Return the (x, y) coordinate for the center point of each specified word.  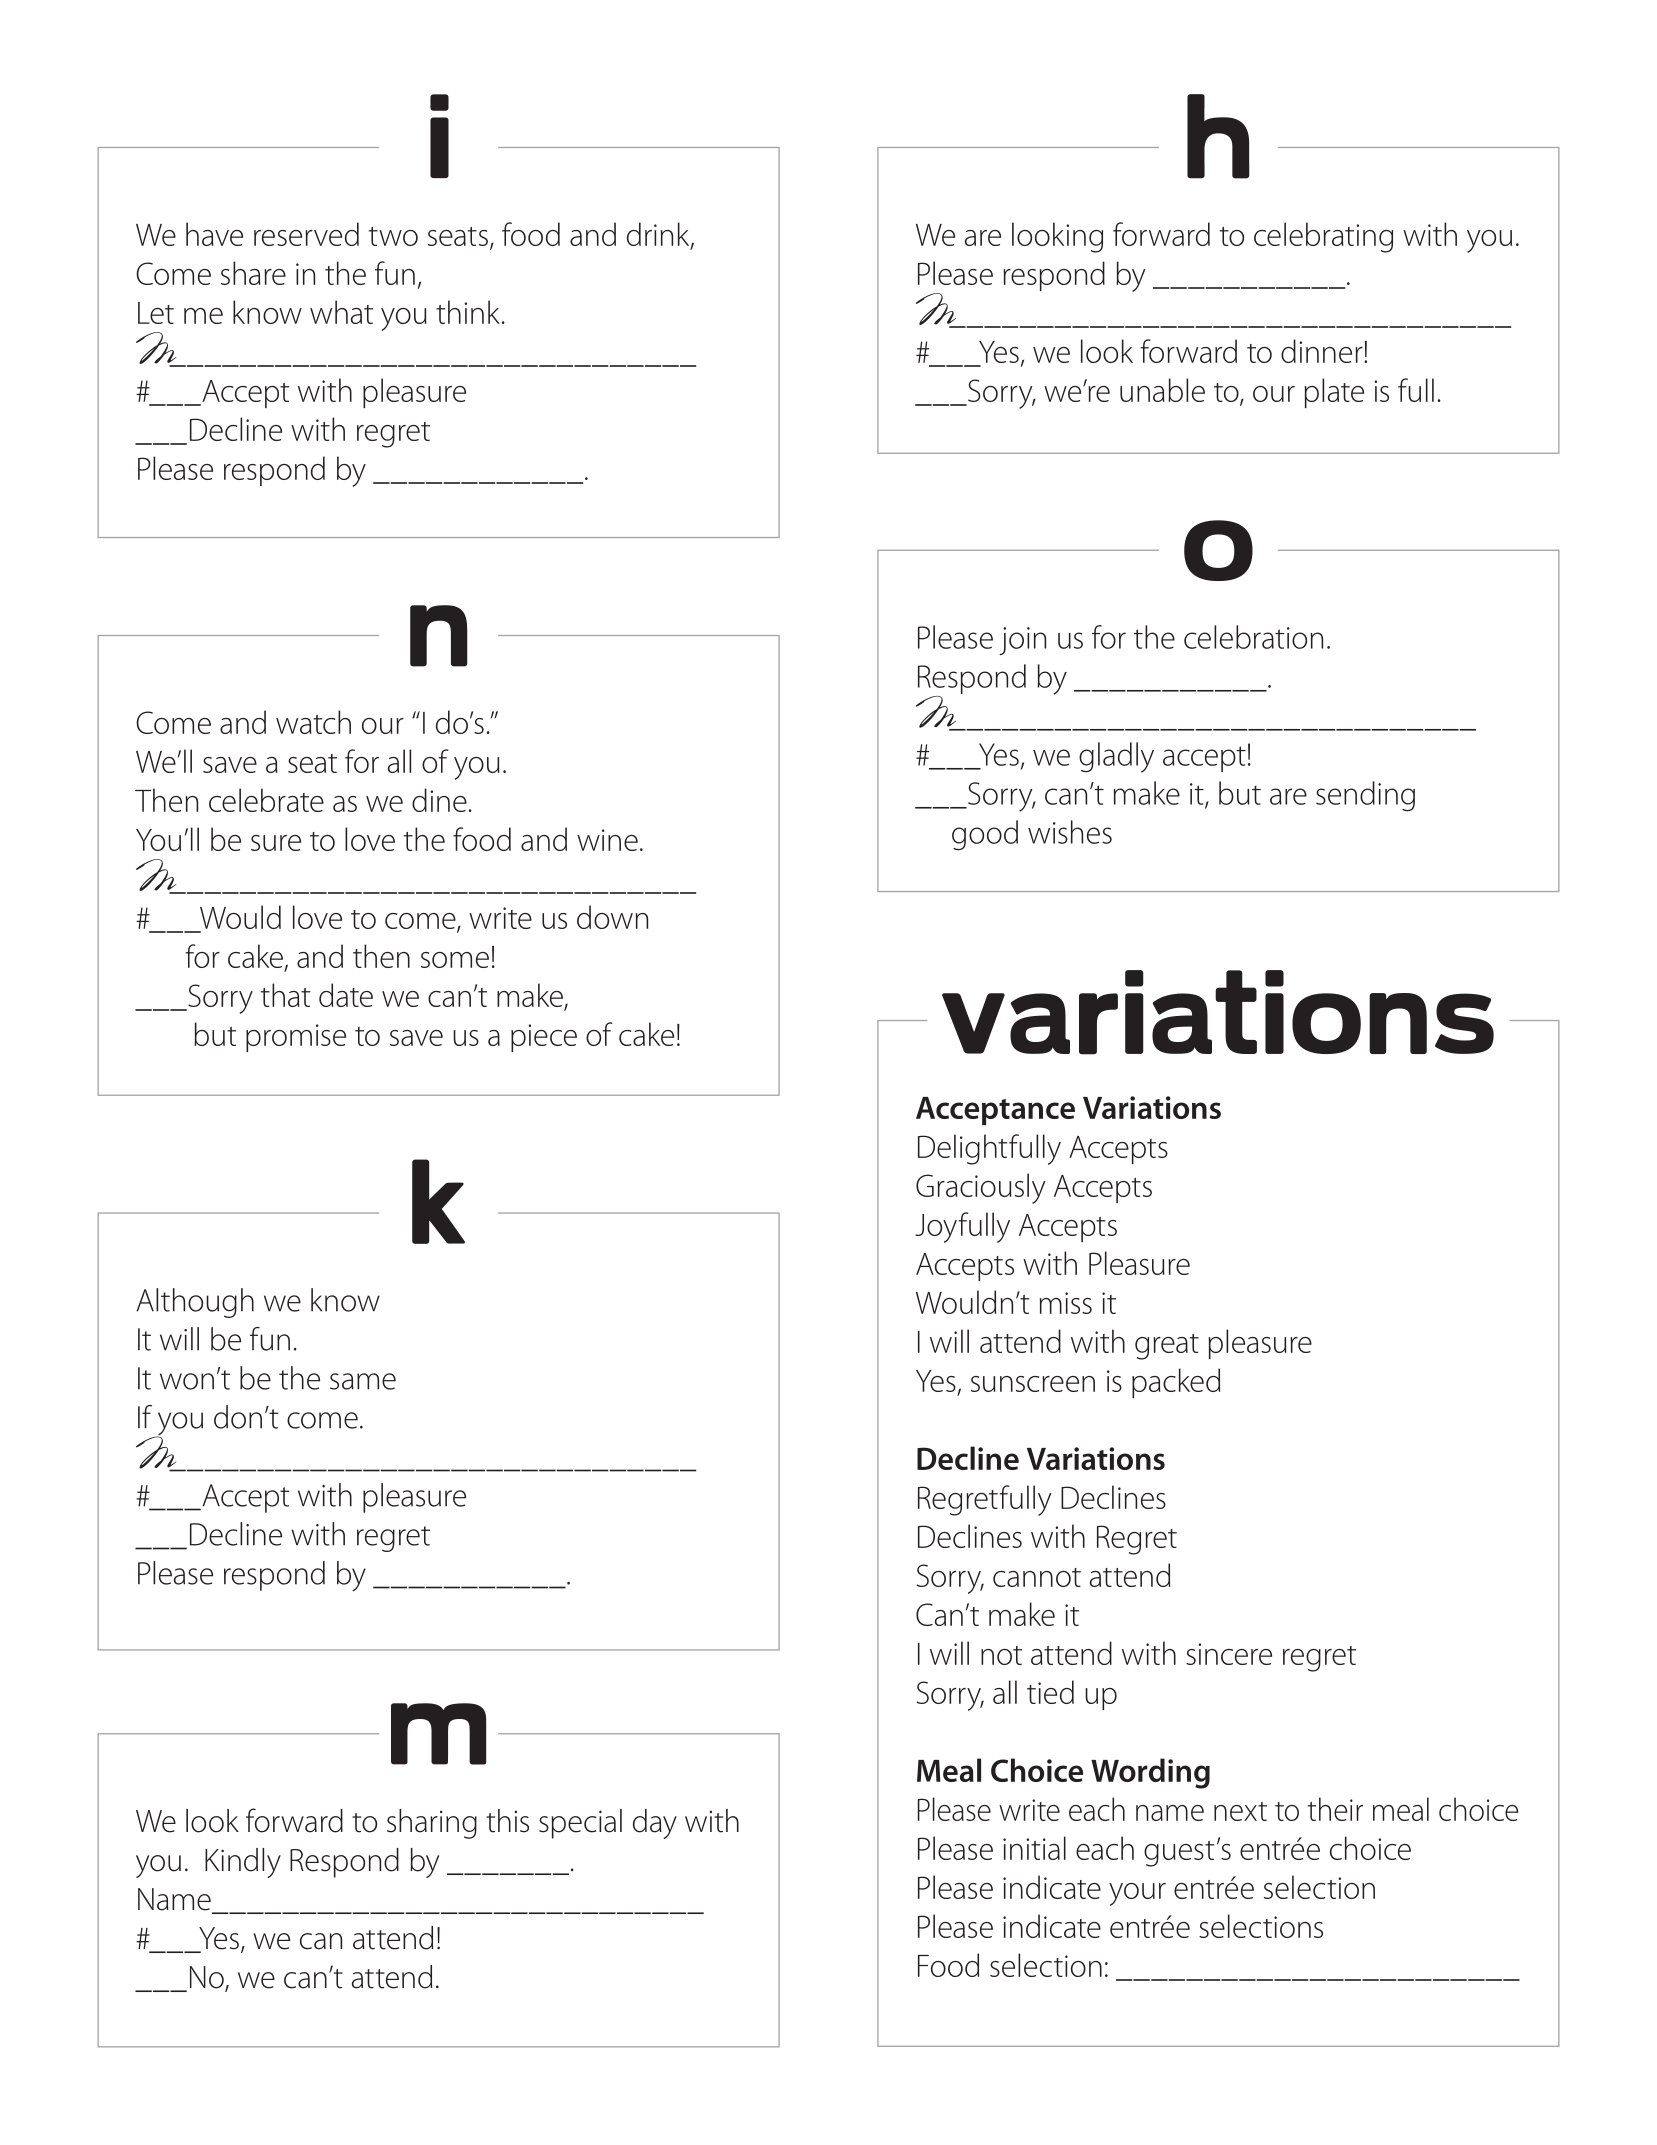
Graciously (981, 1188)
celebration (1253, 637)
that (285, 995)
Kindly (243, 1863)
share (253, 273)
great (1167, 1347)
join (1022, 641)
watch (313, 722)
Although (195, 1303)
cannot (1037, 1577)
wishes (1070, 832)
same (363, 1381)
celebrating (1323, 237)
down (612, 917)
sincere (1229, 1654)
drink (659, 235)
